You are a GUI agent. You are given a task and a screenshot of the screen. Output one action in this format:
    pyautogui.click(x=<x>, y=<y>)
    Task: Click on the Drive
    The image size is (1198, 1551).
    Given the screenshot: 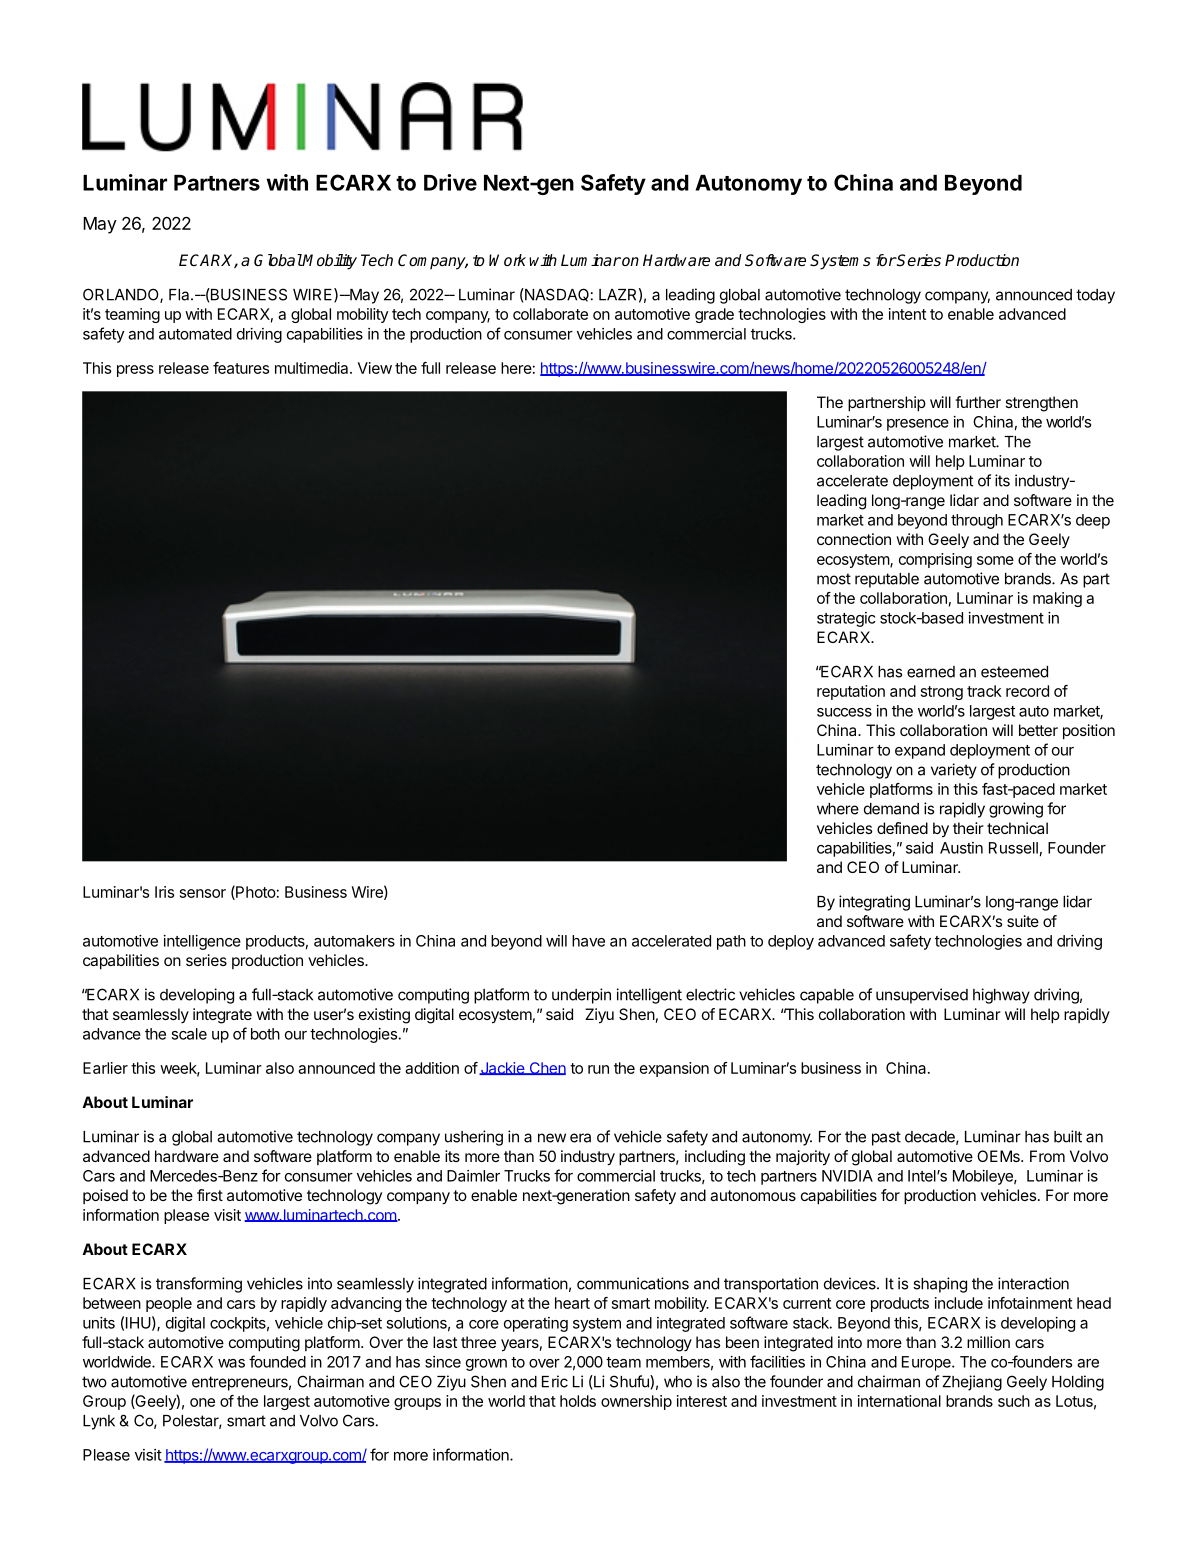 What is the action you would take?
    pyautogui.click(x=450, y=182)
